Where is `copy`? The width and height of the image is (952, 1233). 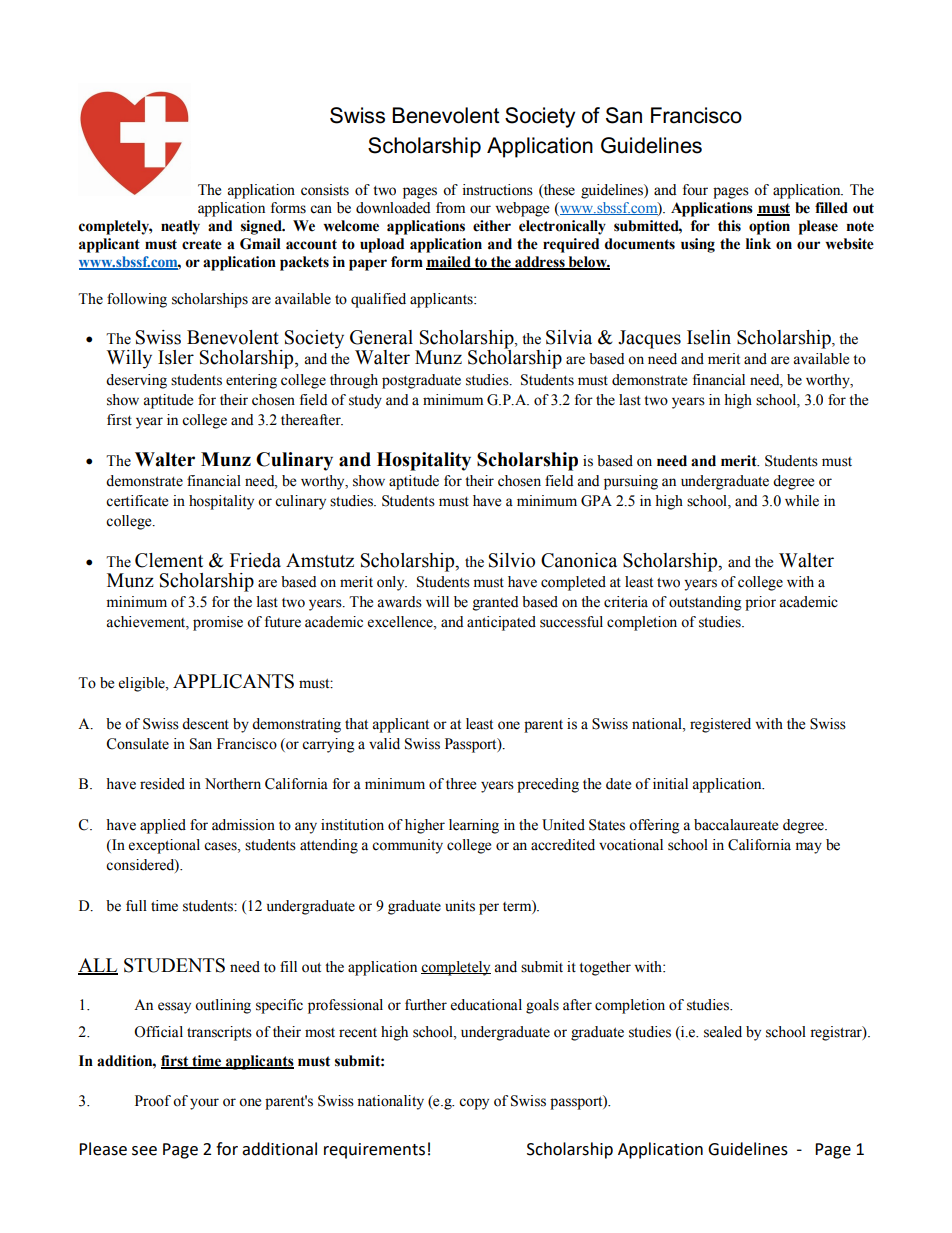 copy is located at coordinates (474, 1104).
